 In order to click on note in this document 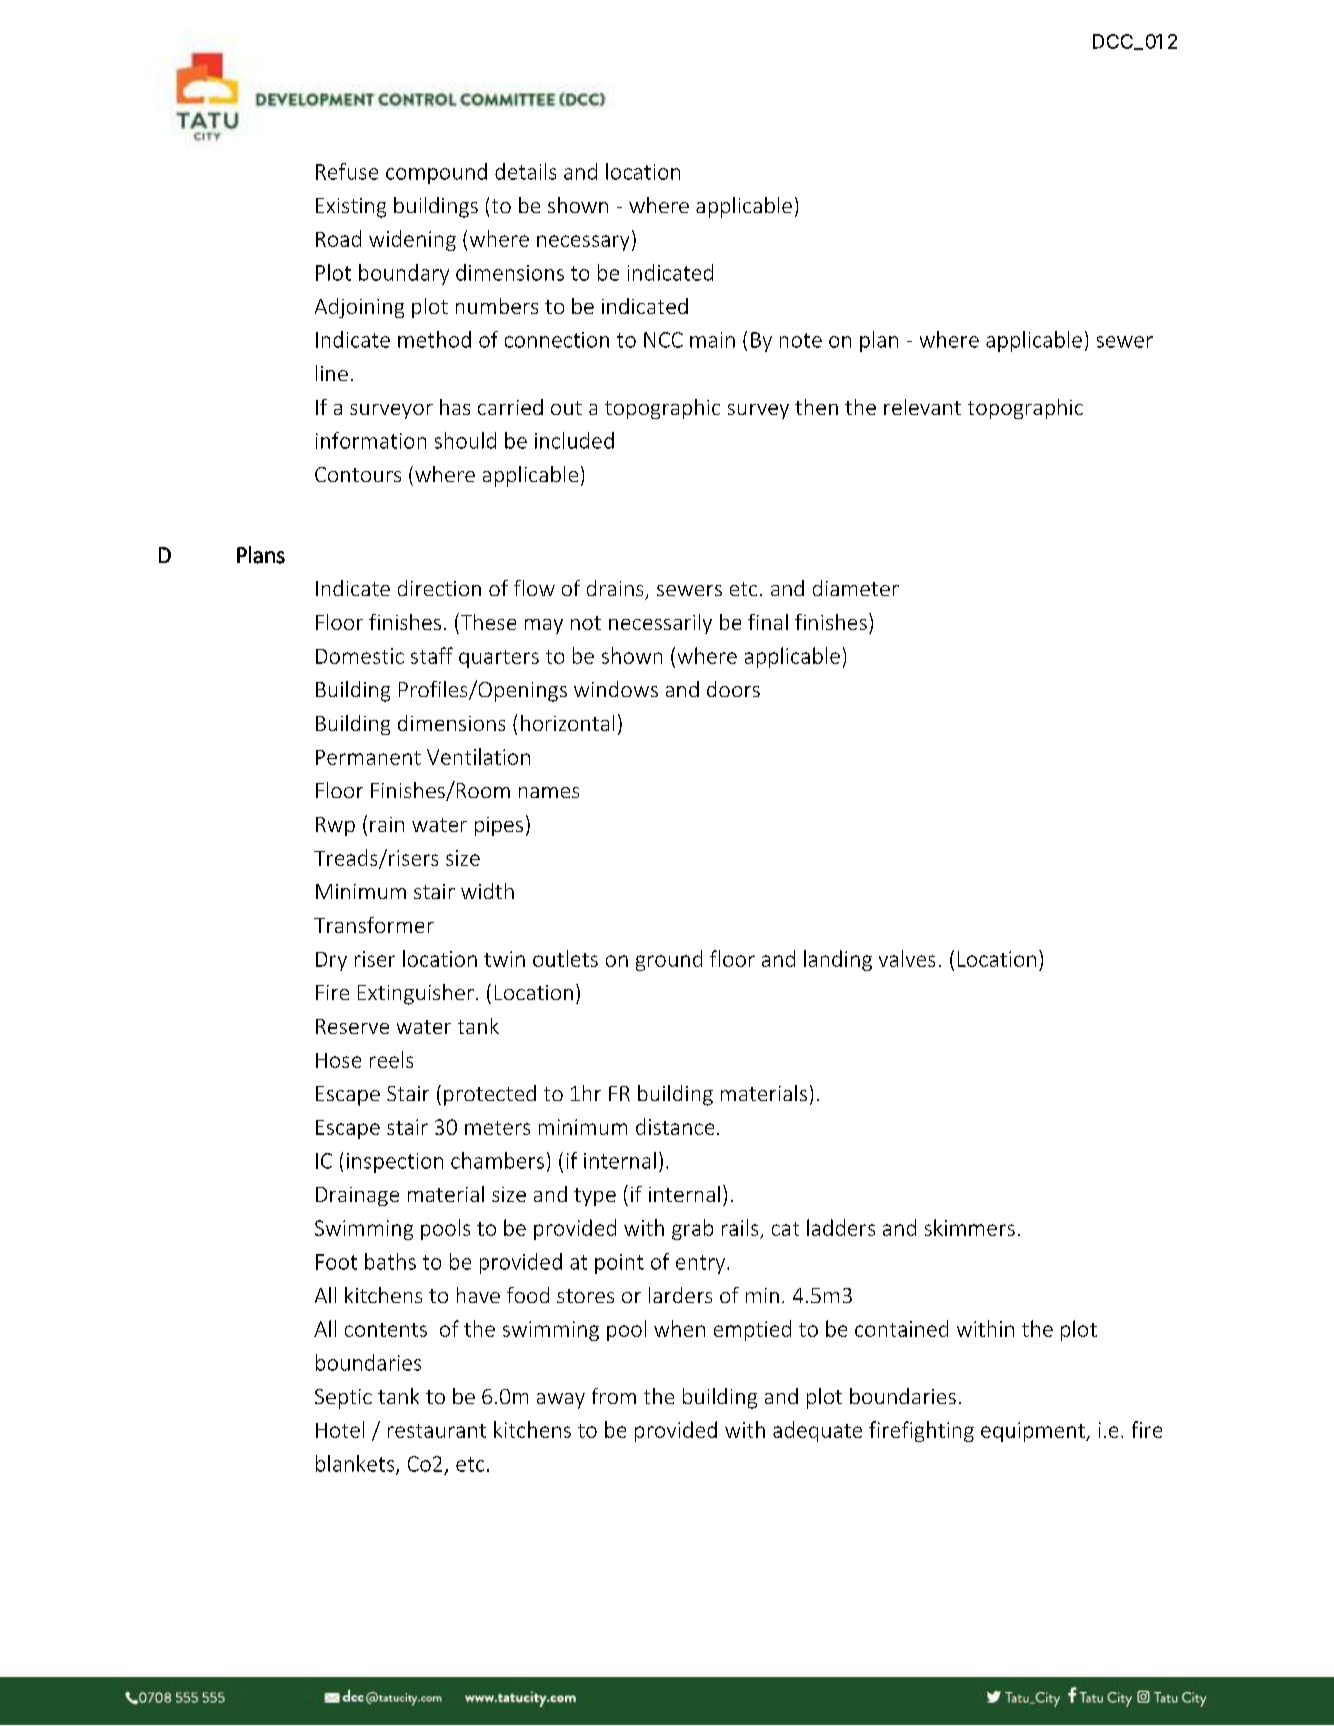, I will do `click(801, 340)`.
